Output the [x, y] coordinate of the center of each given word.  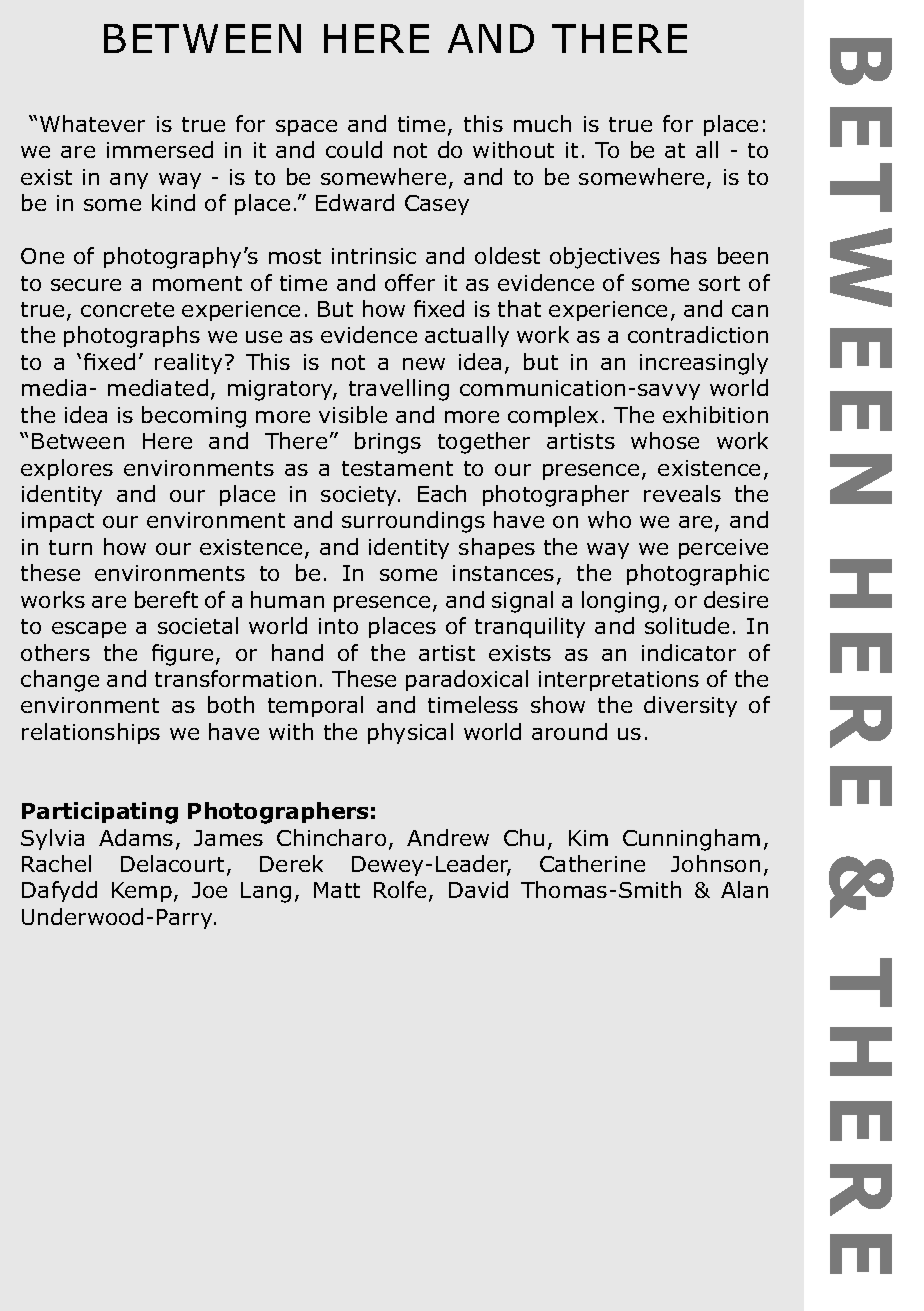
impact [58, 522]
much [542, 123]
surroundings [413, 522]
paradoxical [467, 680]
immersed [160, 149]
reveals [682, 493]
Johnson [715, 863]
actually [467, 336]
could [354, 149]
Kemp [142, 892]
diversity [690, 706]
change [60, 681]
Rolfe [400, 889]
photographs [132, 337]
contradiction [698, 334]
